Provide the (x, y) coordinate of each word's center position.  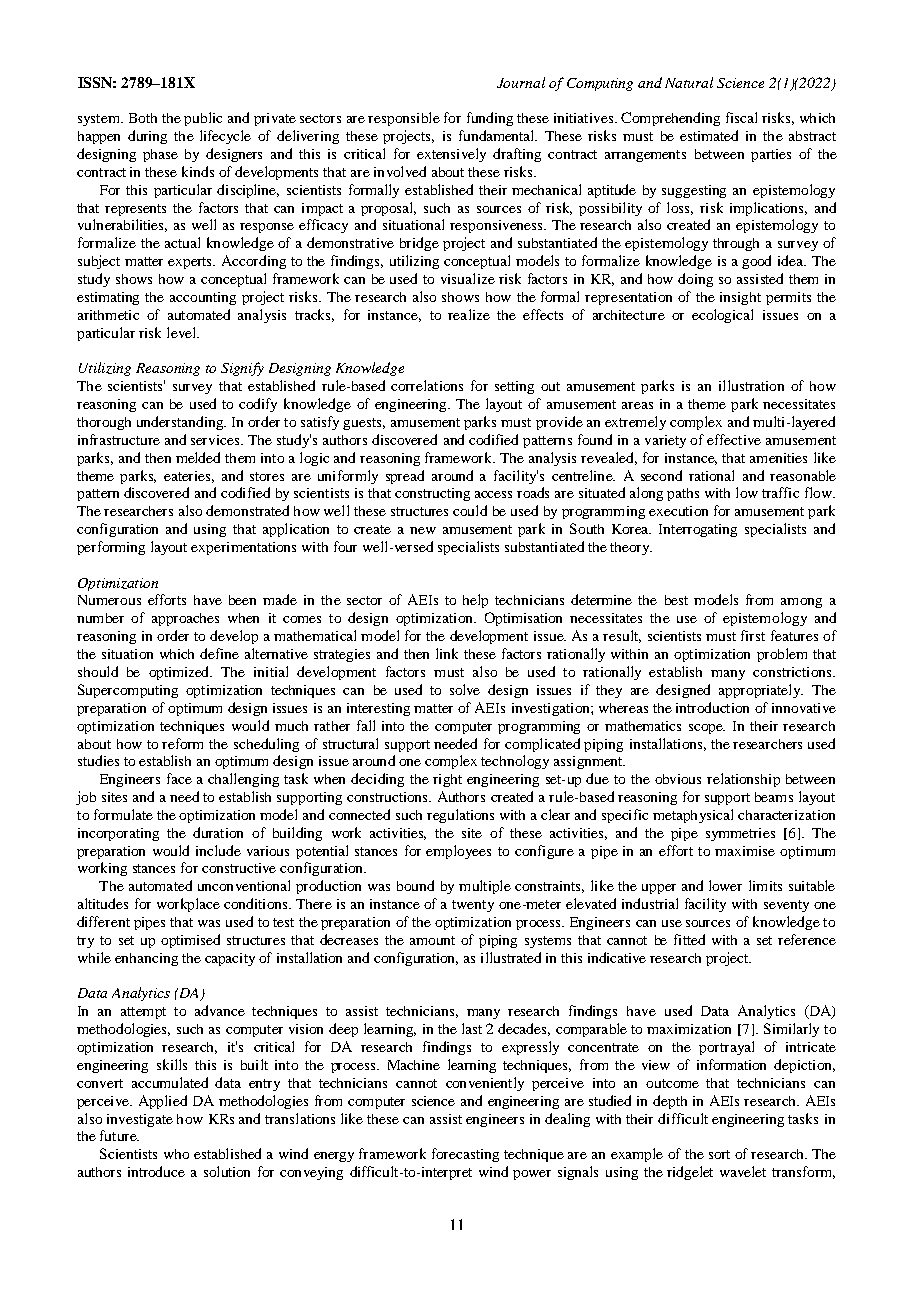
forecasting (465, 1155)
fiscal (741, 117)
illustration (751, 385)
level (182, 332)
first (753, 635)
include (218, 850)
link (447, 653)
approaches (185, 619)
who (176, 1154)
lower (725, 885)
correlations (427, 385)
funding (490, 119)
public (203, 119)
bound (415, 885)
